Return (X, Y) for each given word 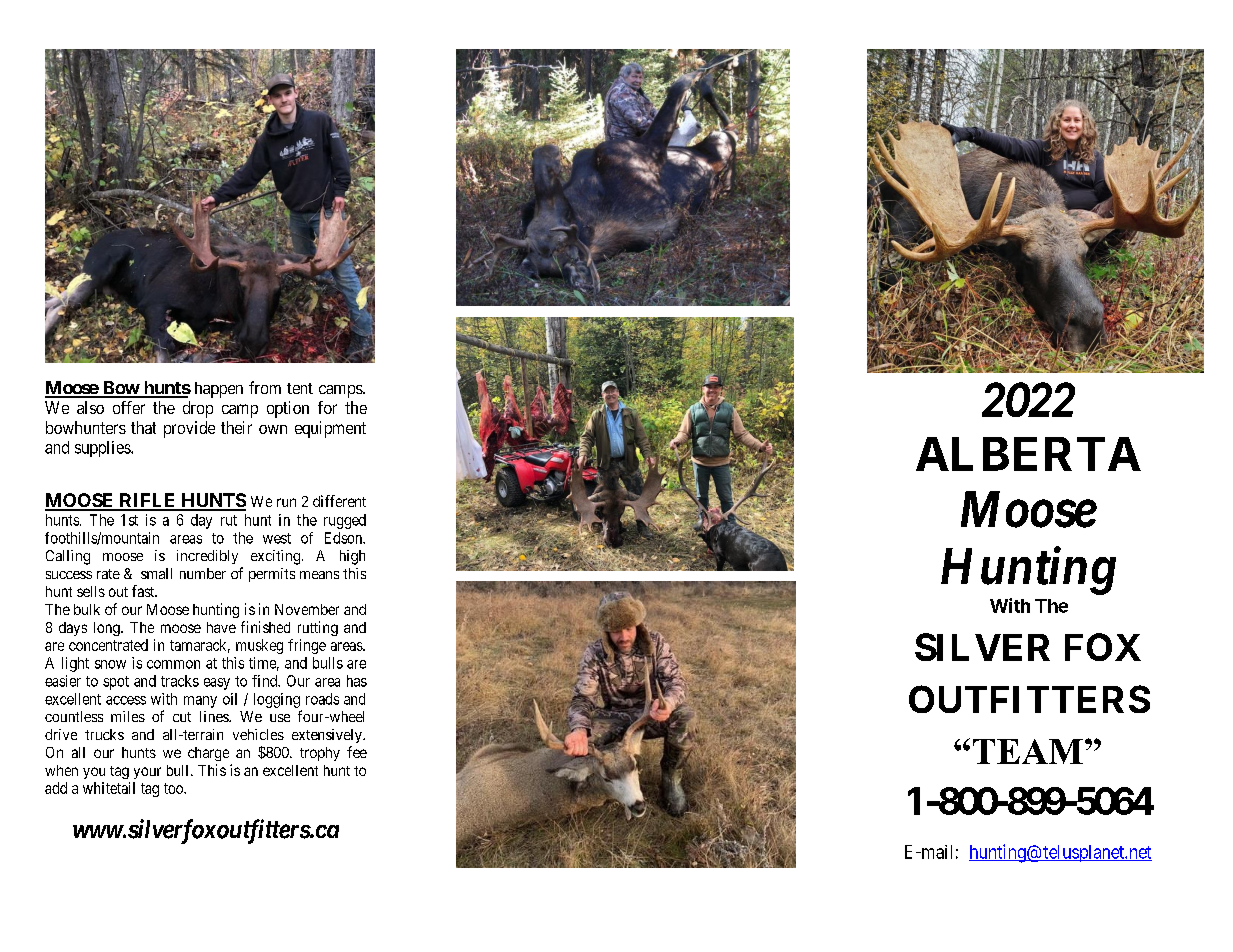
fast (144, 591)
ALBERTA (1028, 454)
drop (198, 409)
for (327, 407)
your (147, 773)
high (352, 557)
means (319, 575)
